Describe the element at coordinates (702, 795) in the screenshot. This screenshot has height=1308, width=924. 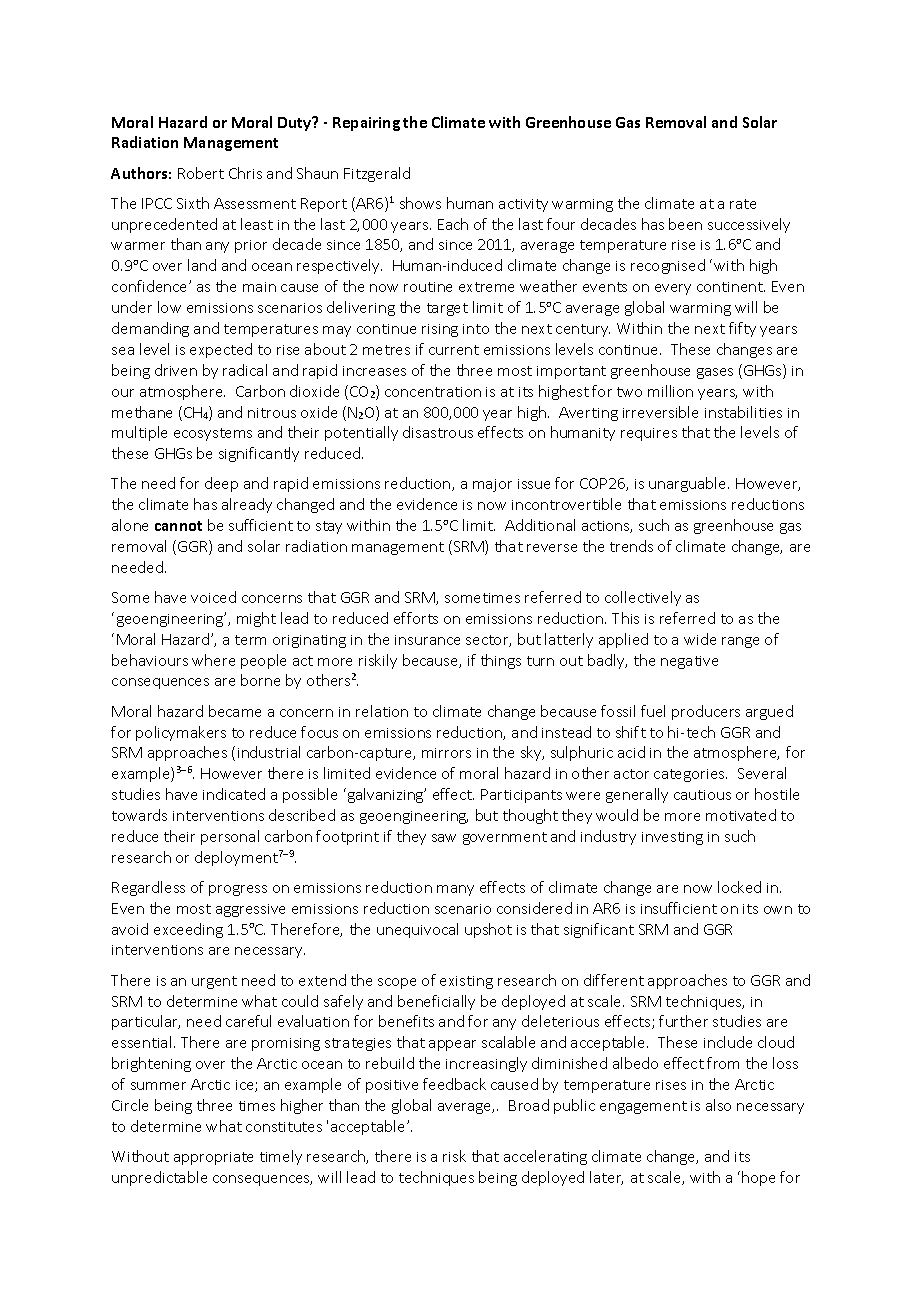
I see `cautious` at that location.
